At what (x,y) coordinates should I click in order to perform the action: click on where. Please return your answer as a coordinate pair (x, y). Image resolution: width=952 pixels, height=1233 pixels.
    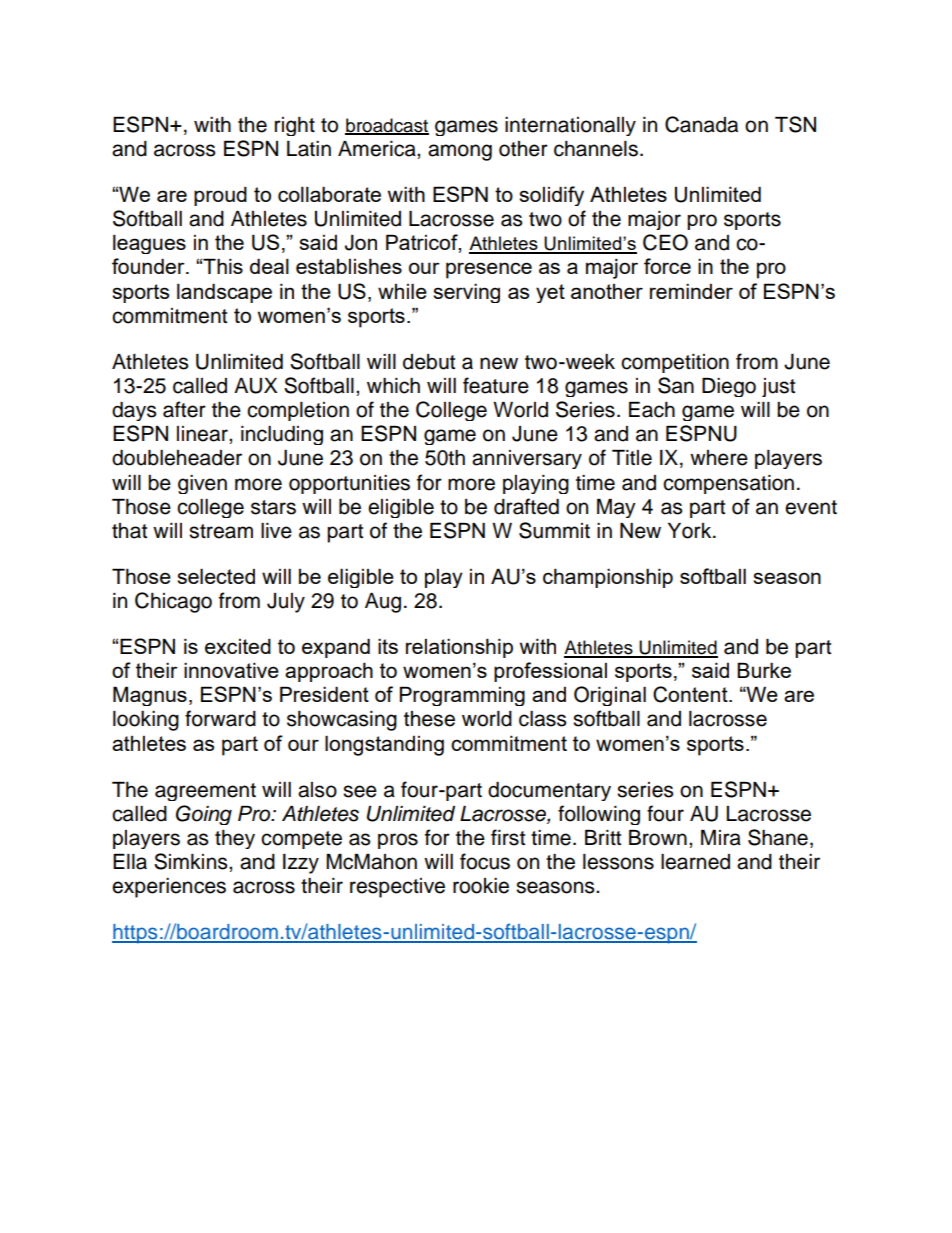
    Looking at the image, I should click on (719, 458).
